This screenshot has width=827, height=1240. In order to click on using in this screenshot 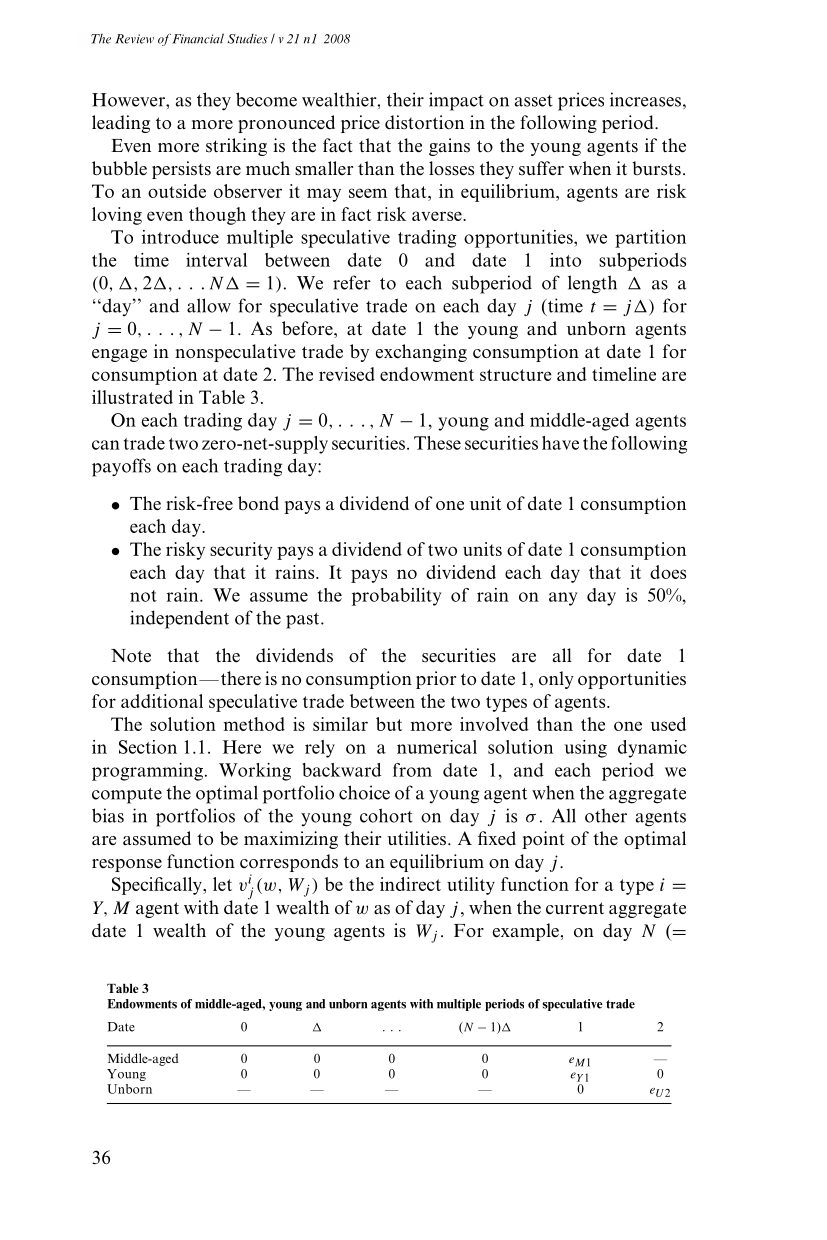, I will do `click(585, 749)`.
